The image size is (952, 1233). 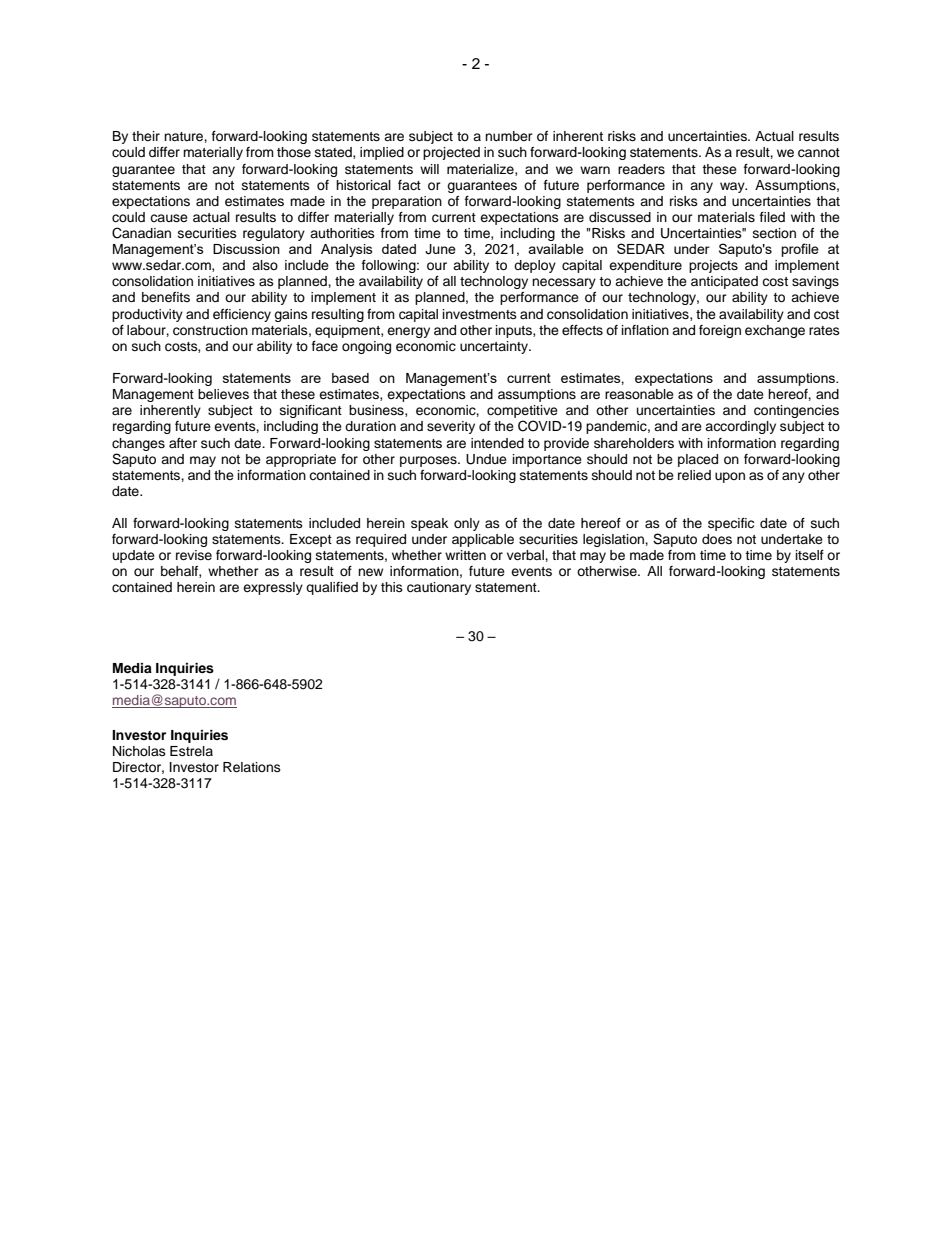 What do you see at coordinates (733, 187) in the document?
I see `way` at bounding box center [733, 187].
